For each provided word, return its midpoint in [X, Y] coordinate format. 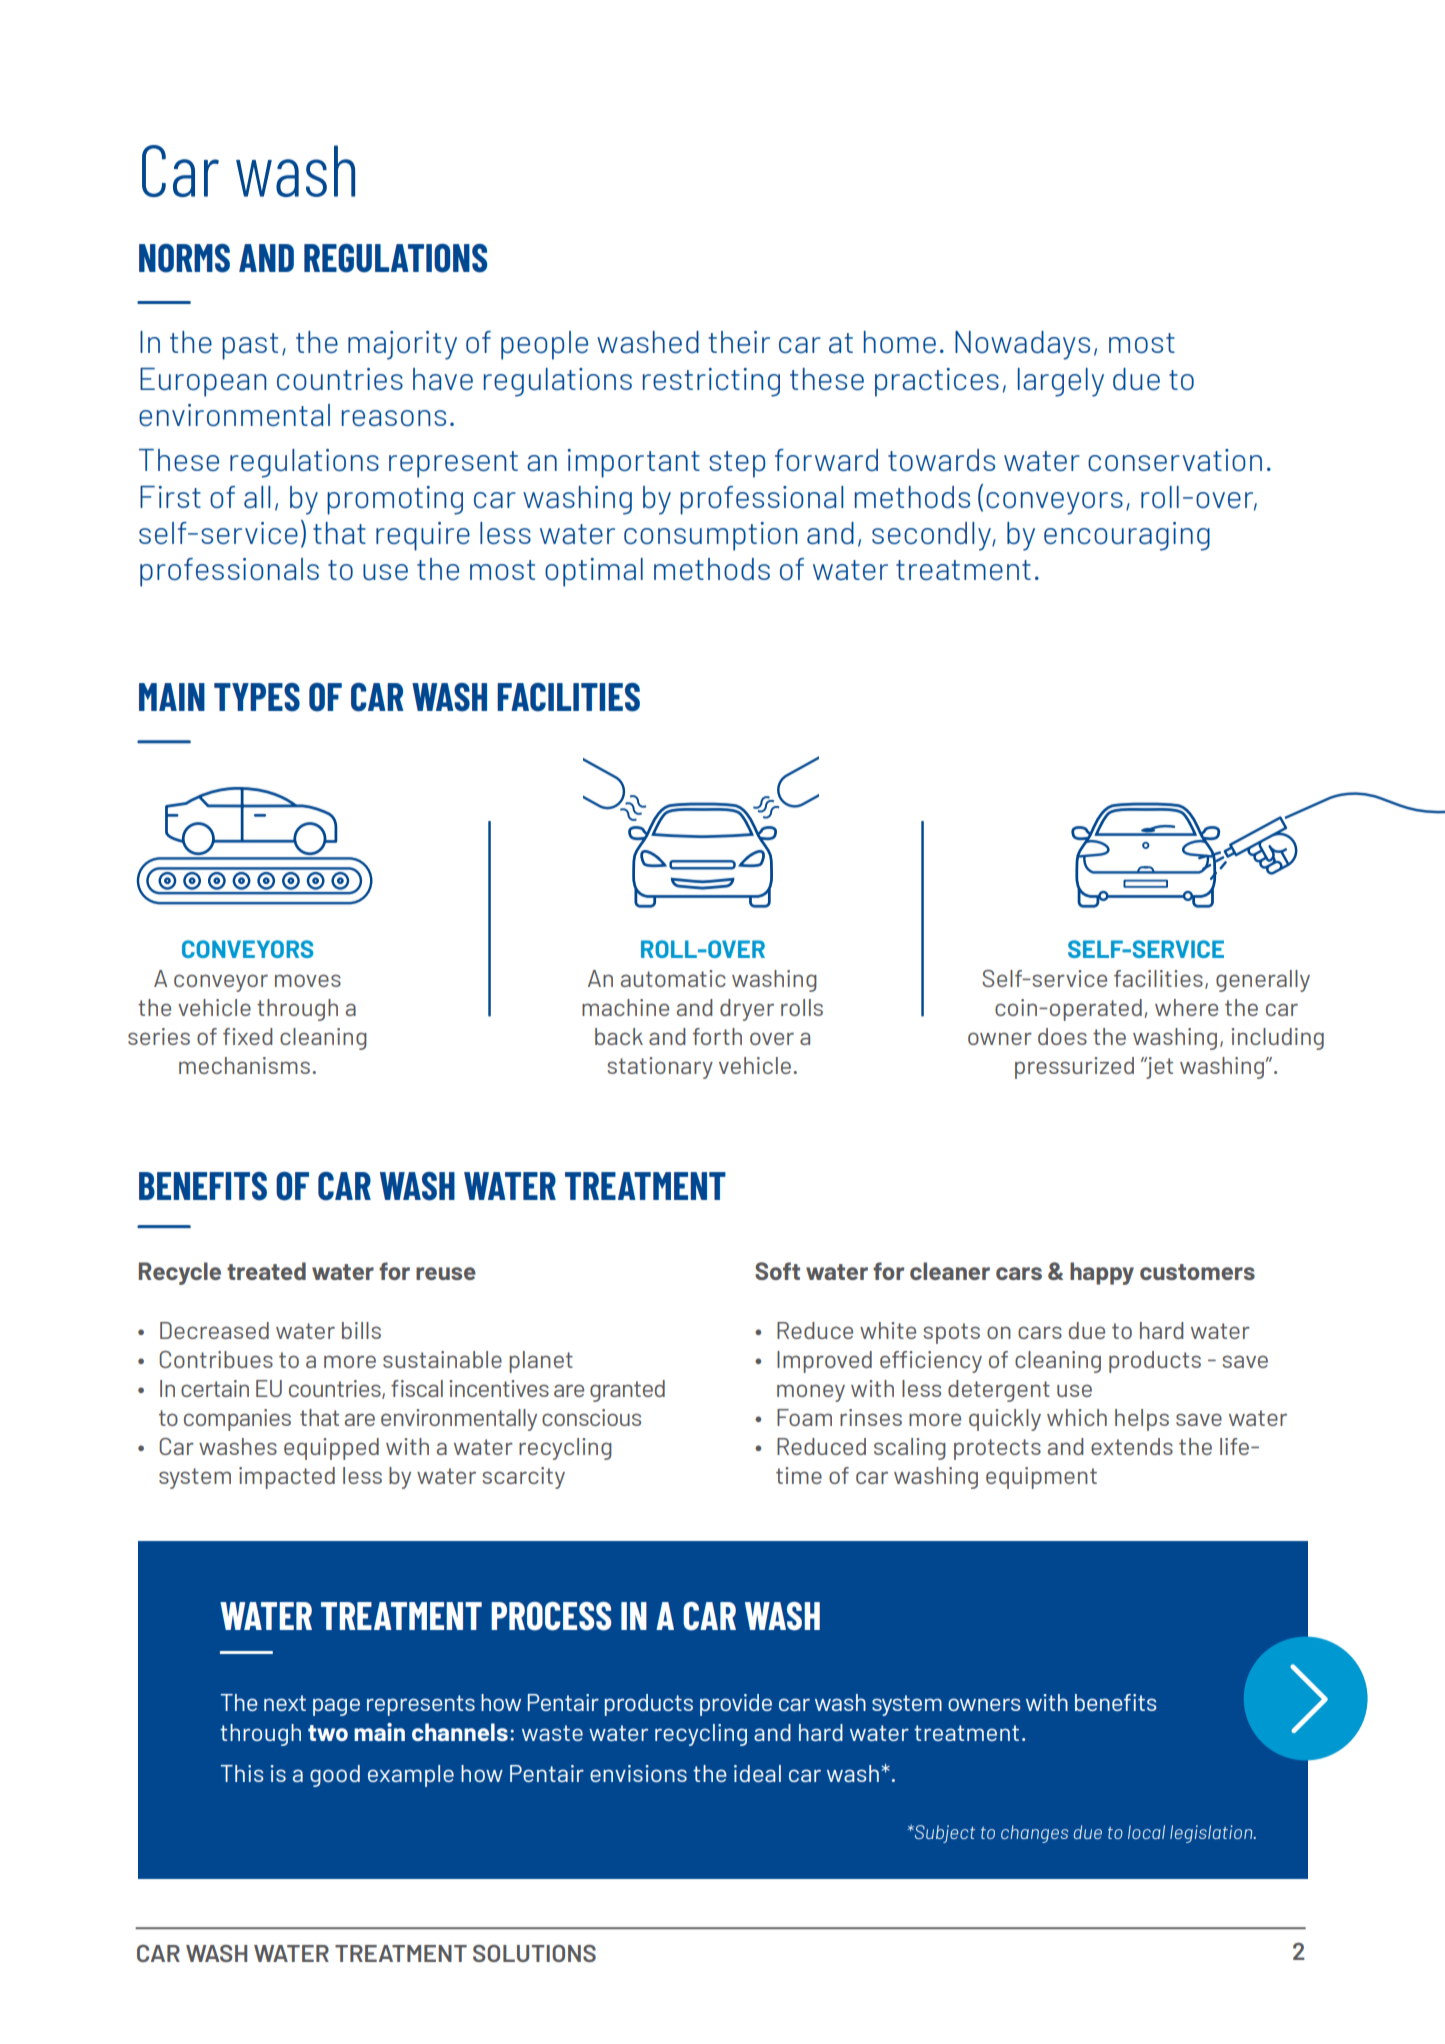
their [739, 342]
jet [1158, 1068]
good [335, 1776]
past [250, 346]
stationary [660, 1068]
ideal [757, 1773]
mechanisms [244, 1065]
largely [1061, 382]
